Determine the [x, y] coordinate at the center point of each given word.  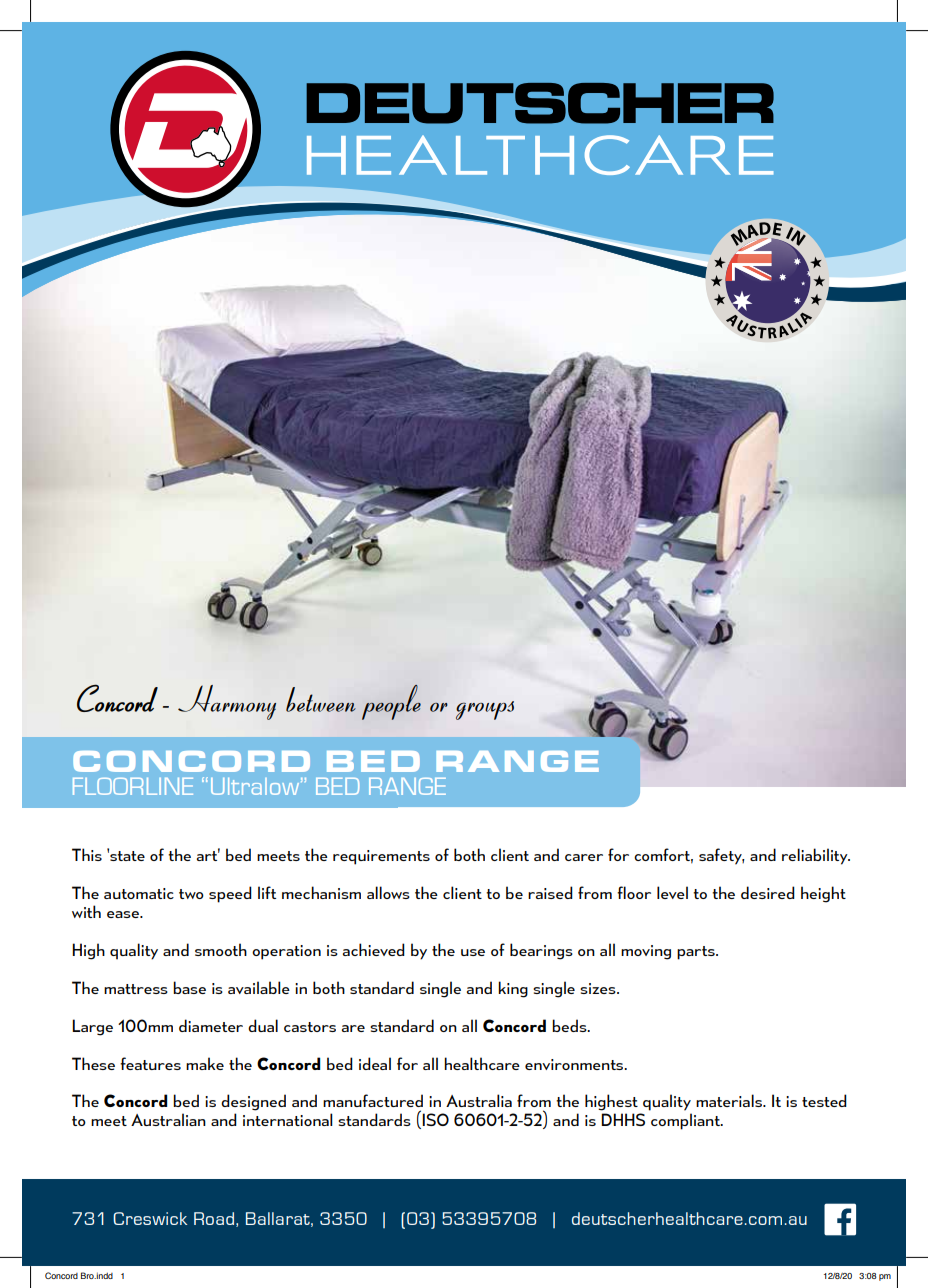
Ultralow [256, 786]
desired [768, 892]
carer [584, 857]
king [513, 989]
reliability [816, 856]
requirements [381, 857]
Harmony [227, 702]
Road [214, 1218]
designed [253, 1102]
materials [730, 1100]
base [189, 987]
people [391, 702]
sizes [599, 988]
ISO [435, 1119]
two [191, 894]
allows [388, 892]
